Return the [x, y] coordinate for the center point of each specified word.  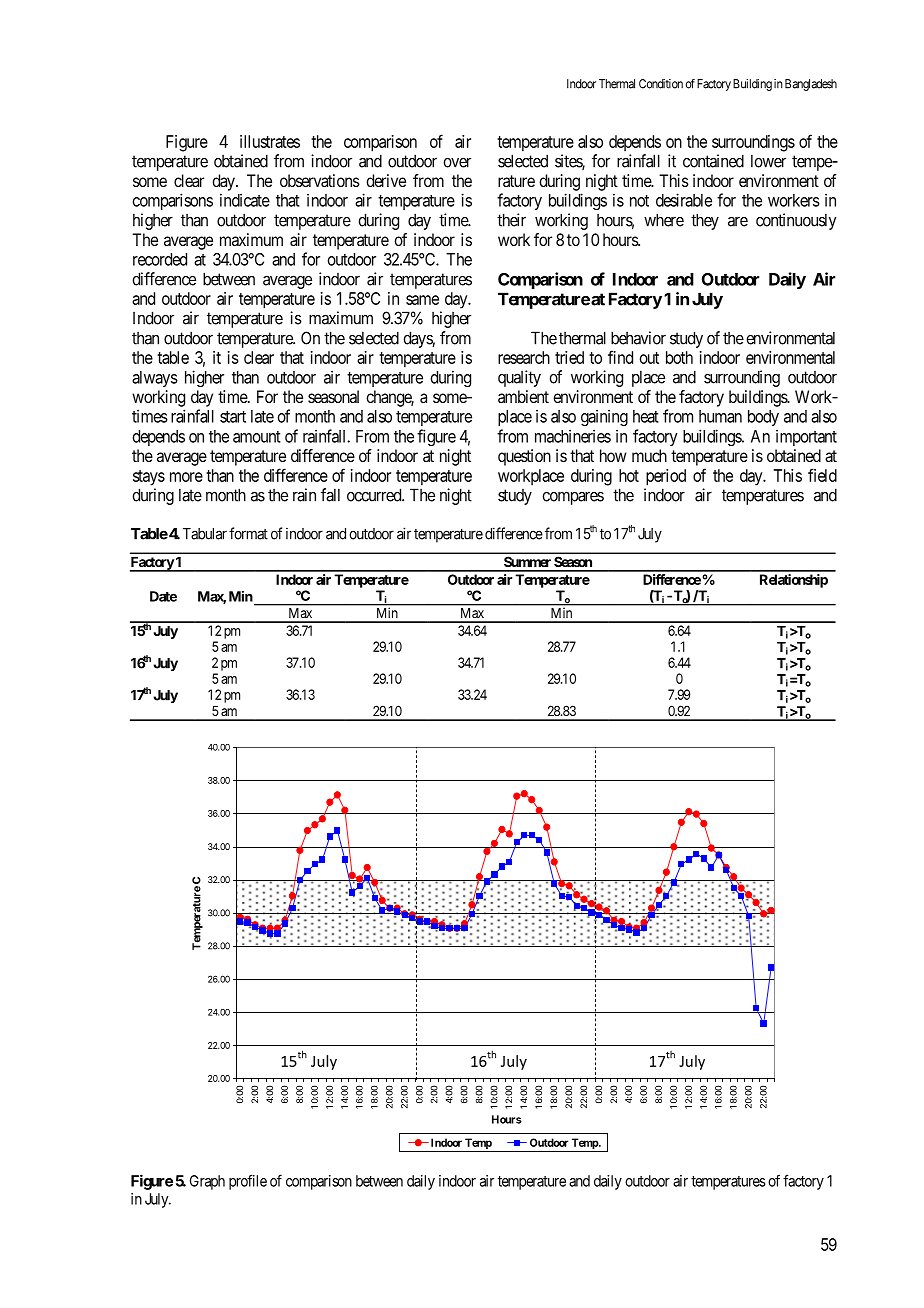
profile [248, 1182]
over [457, 162]
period [666, 477]
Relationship [794, 581]
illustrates [270, 141]
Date [163, 596]
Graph [207, 1182]
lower [768, 161]
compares [573, 498]
